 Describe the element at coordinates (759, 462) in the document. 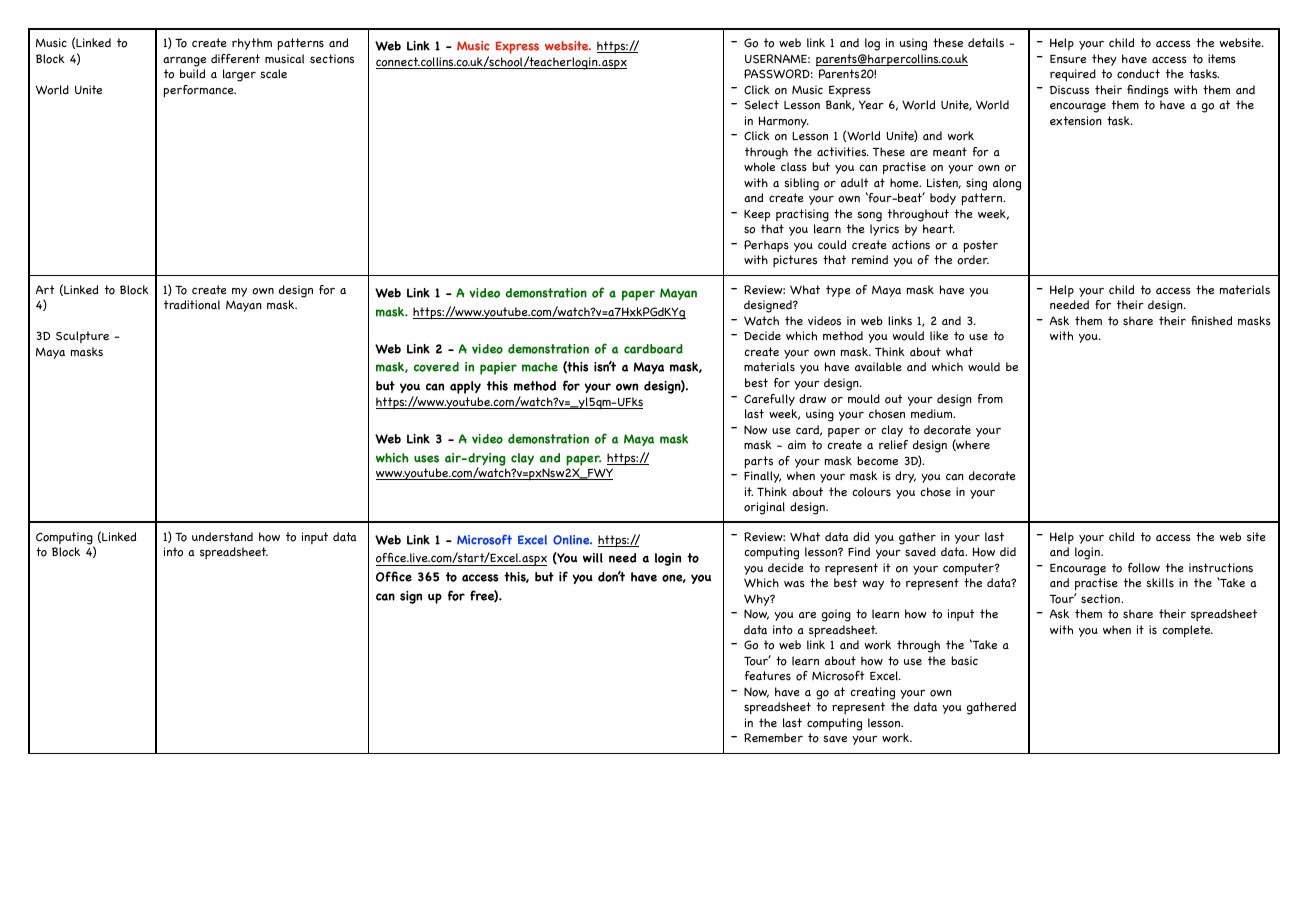

I see `parts` at that location.
